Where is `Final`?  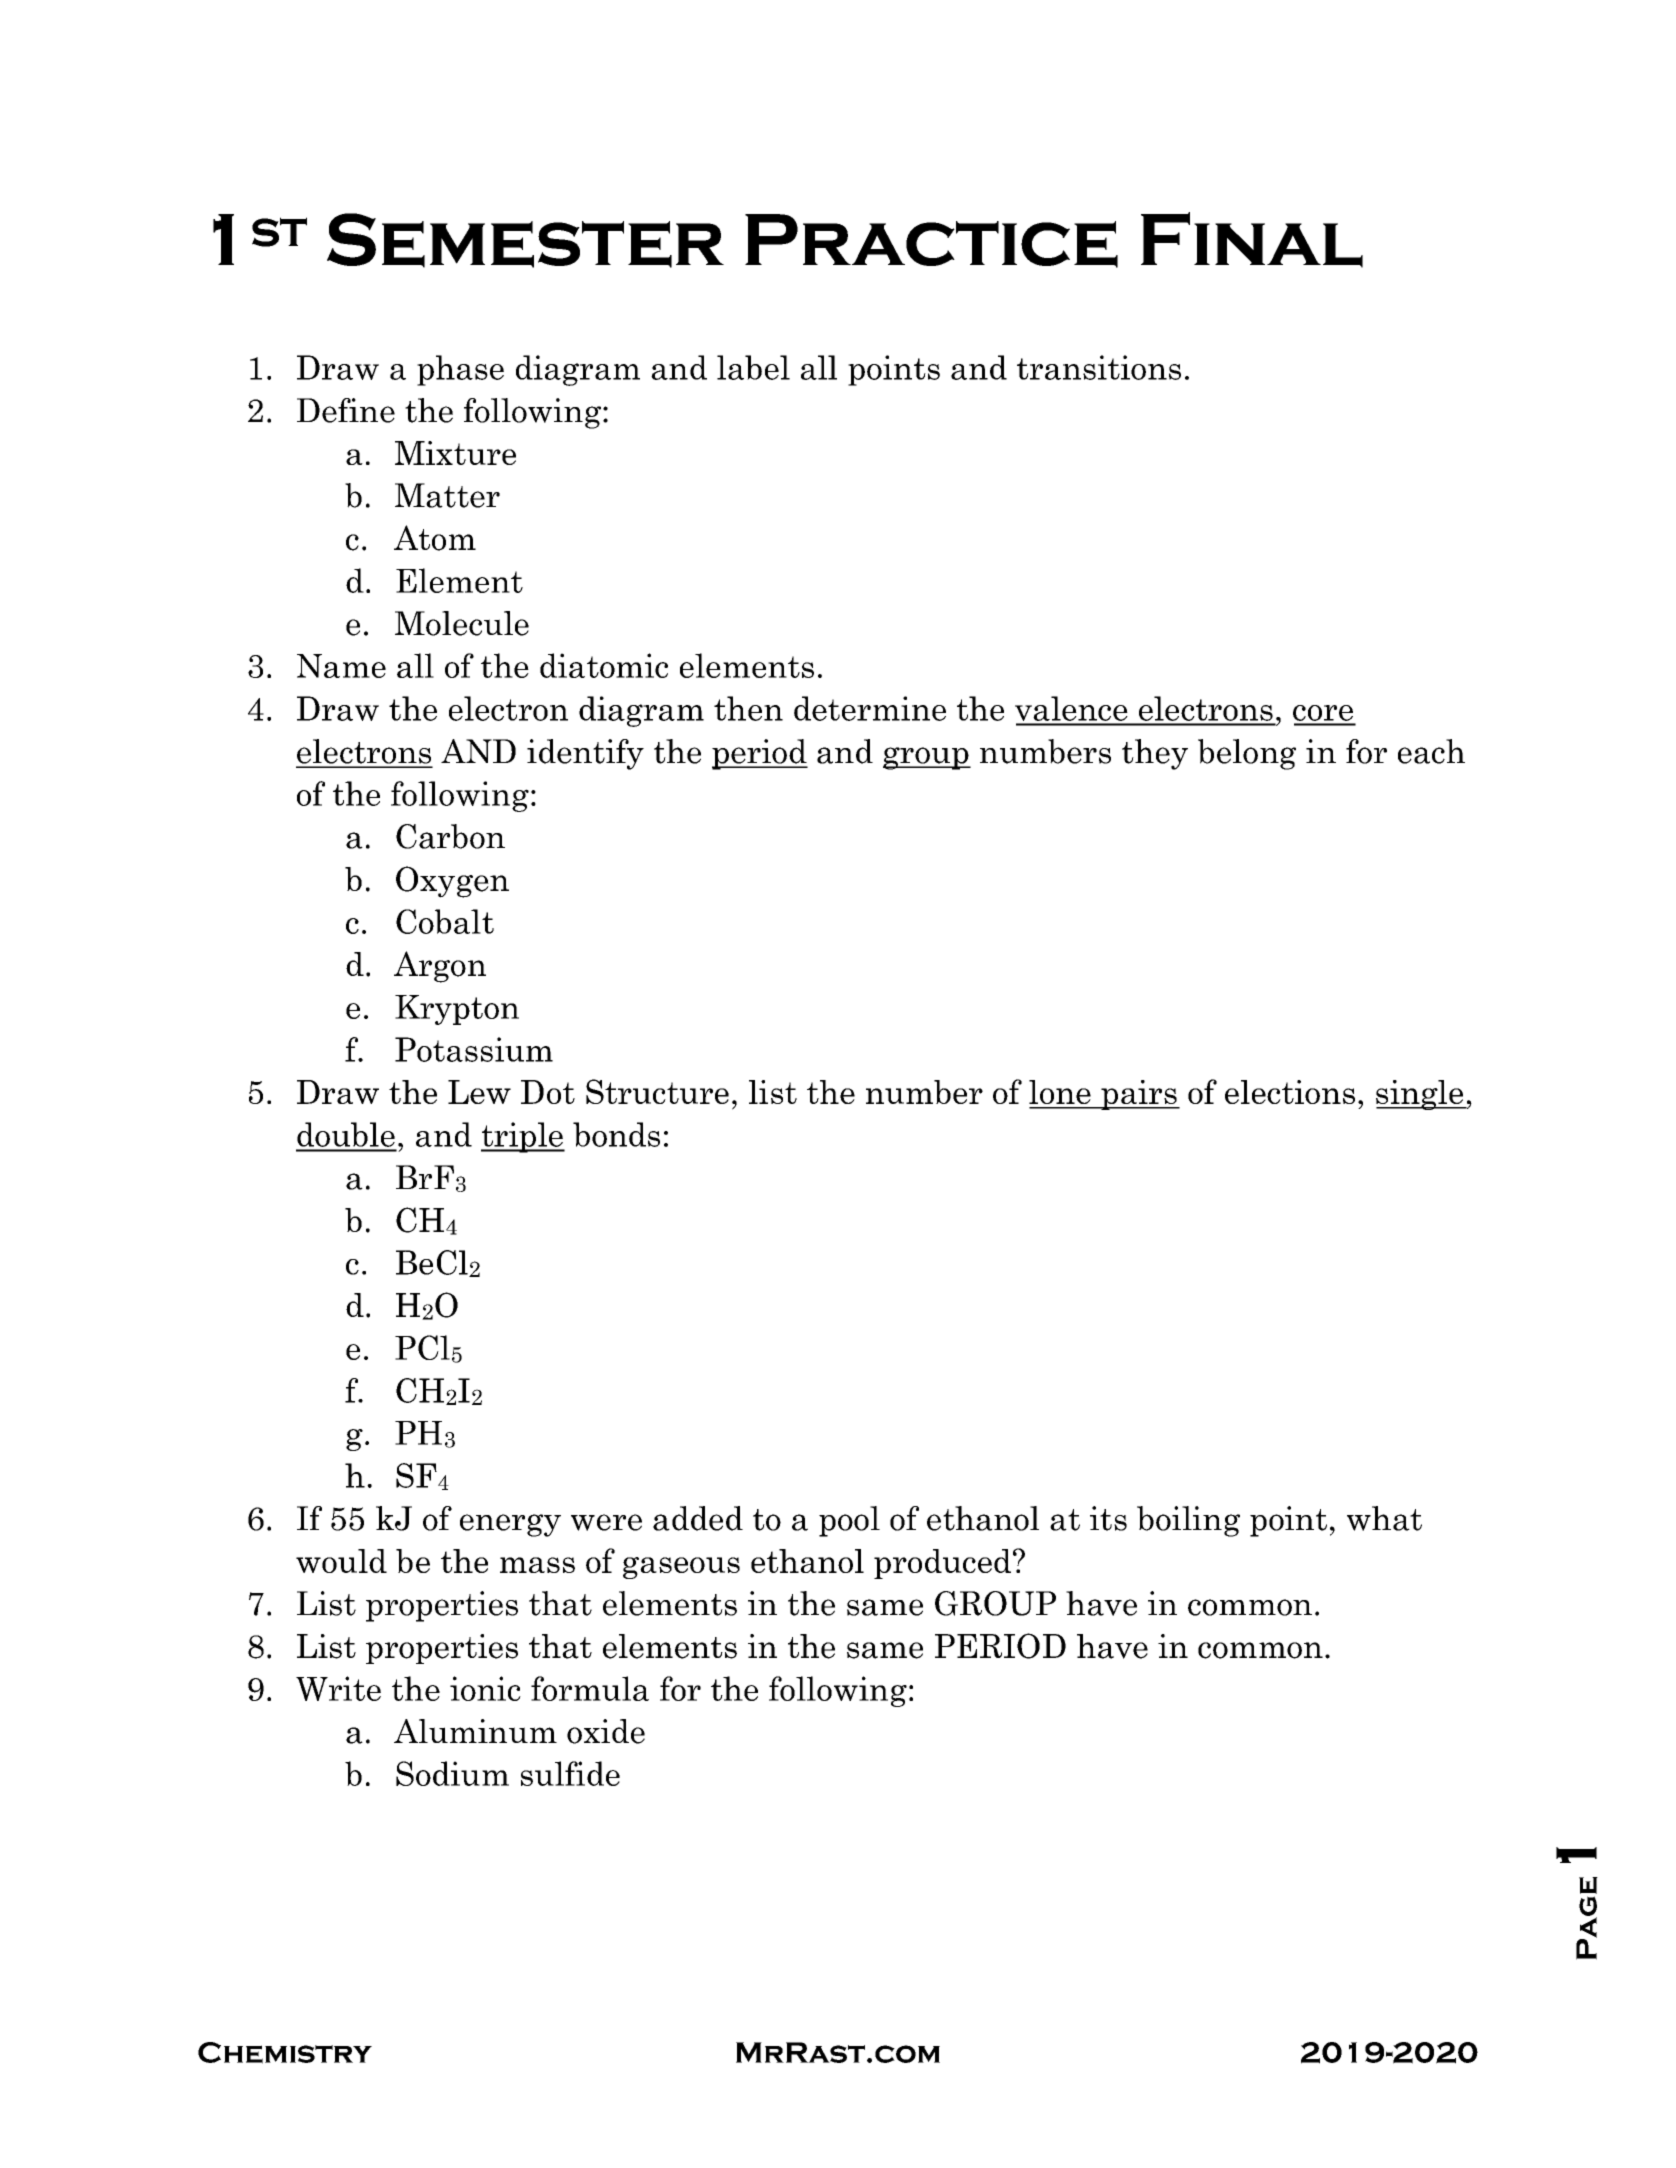 Final is located at coordinates (1252, 240).
